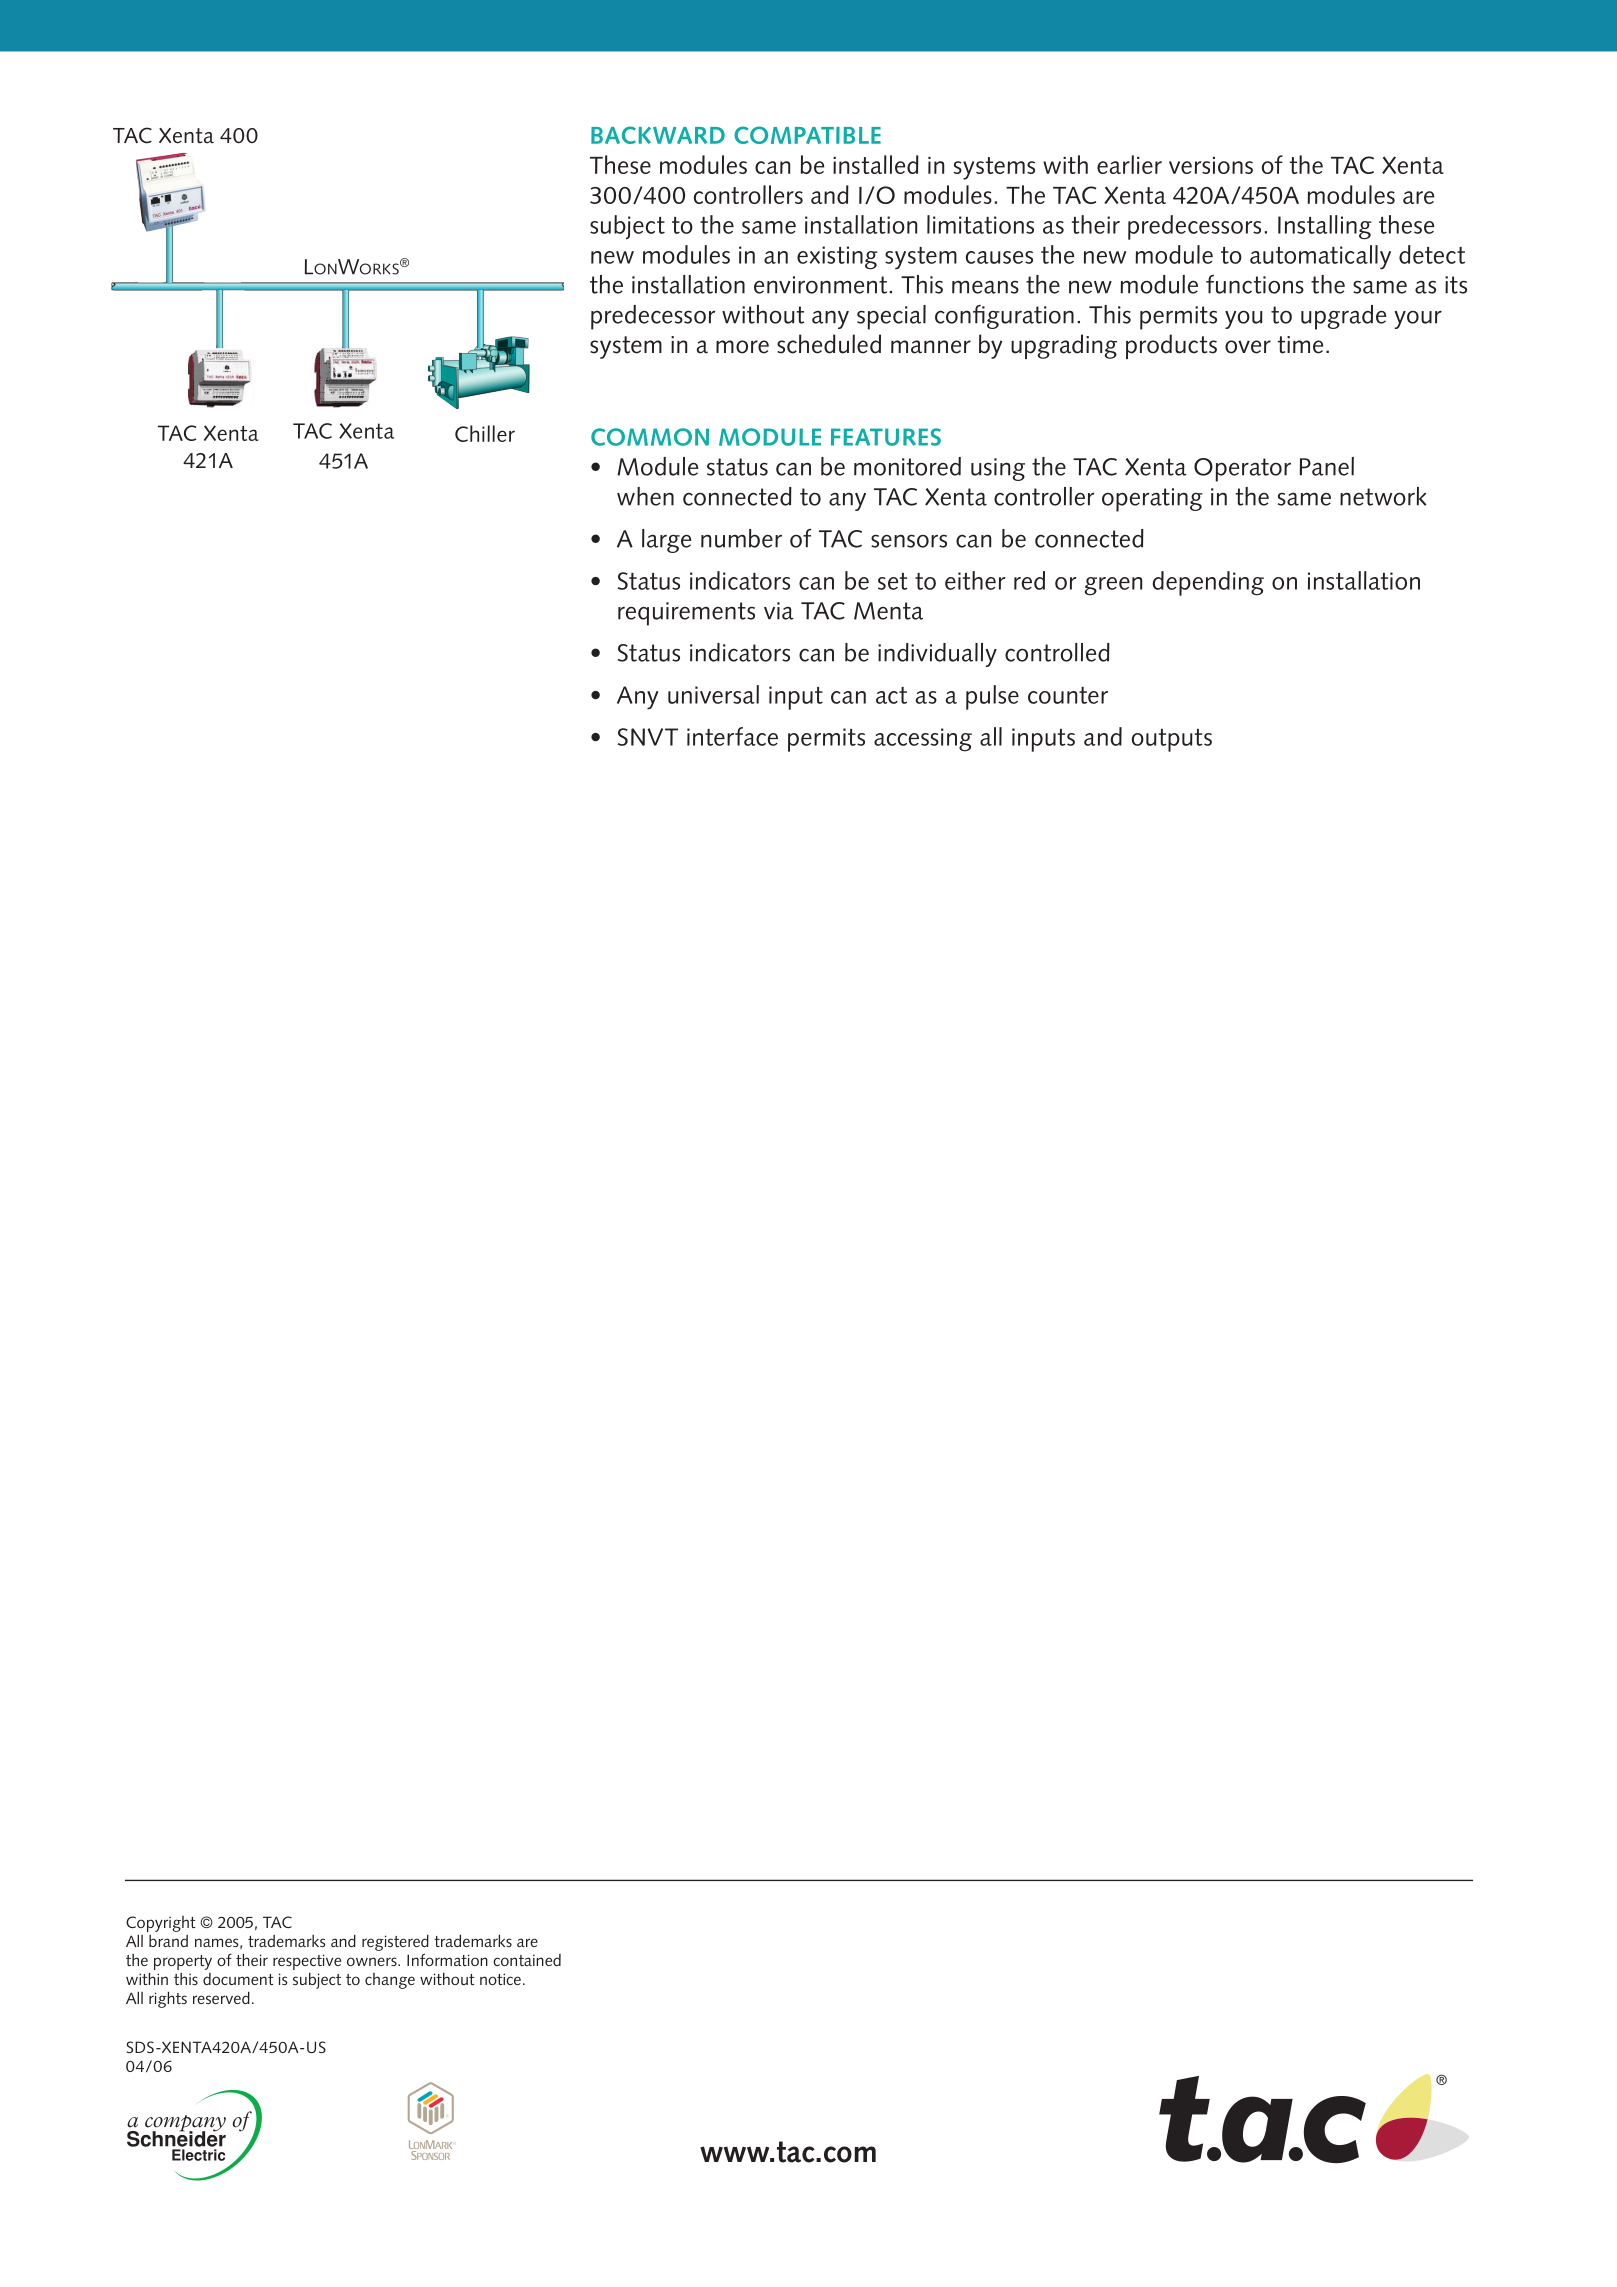 This screenshot has width=1617, height=2287. I want to click on contained, so click(527, 1960).
